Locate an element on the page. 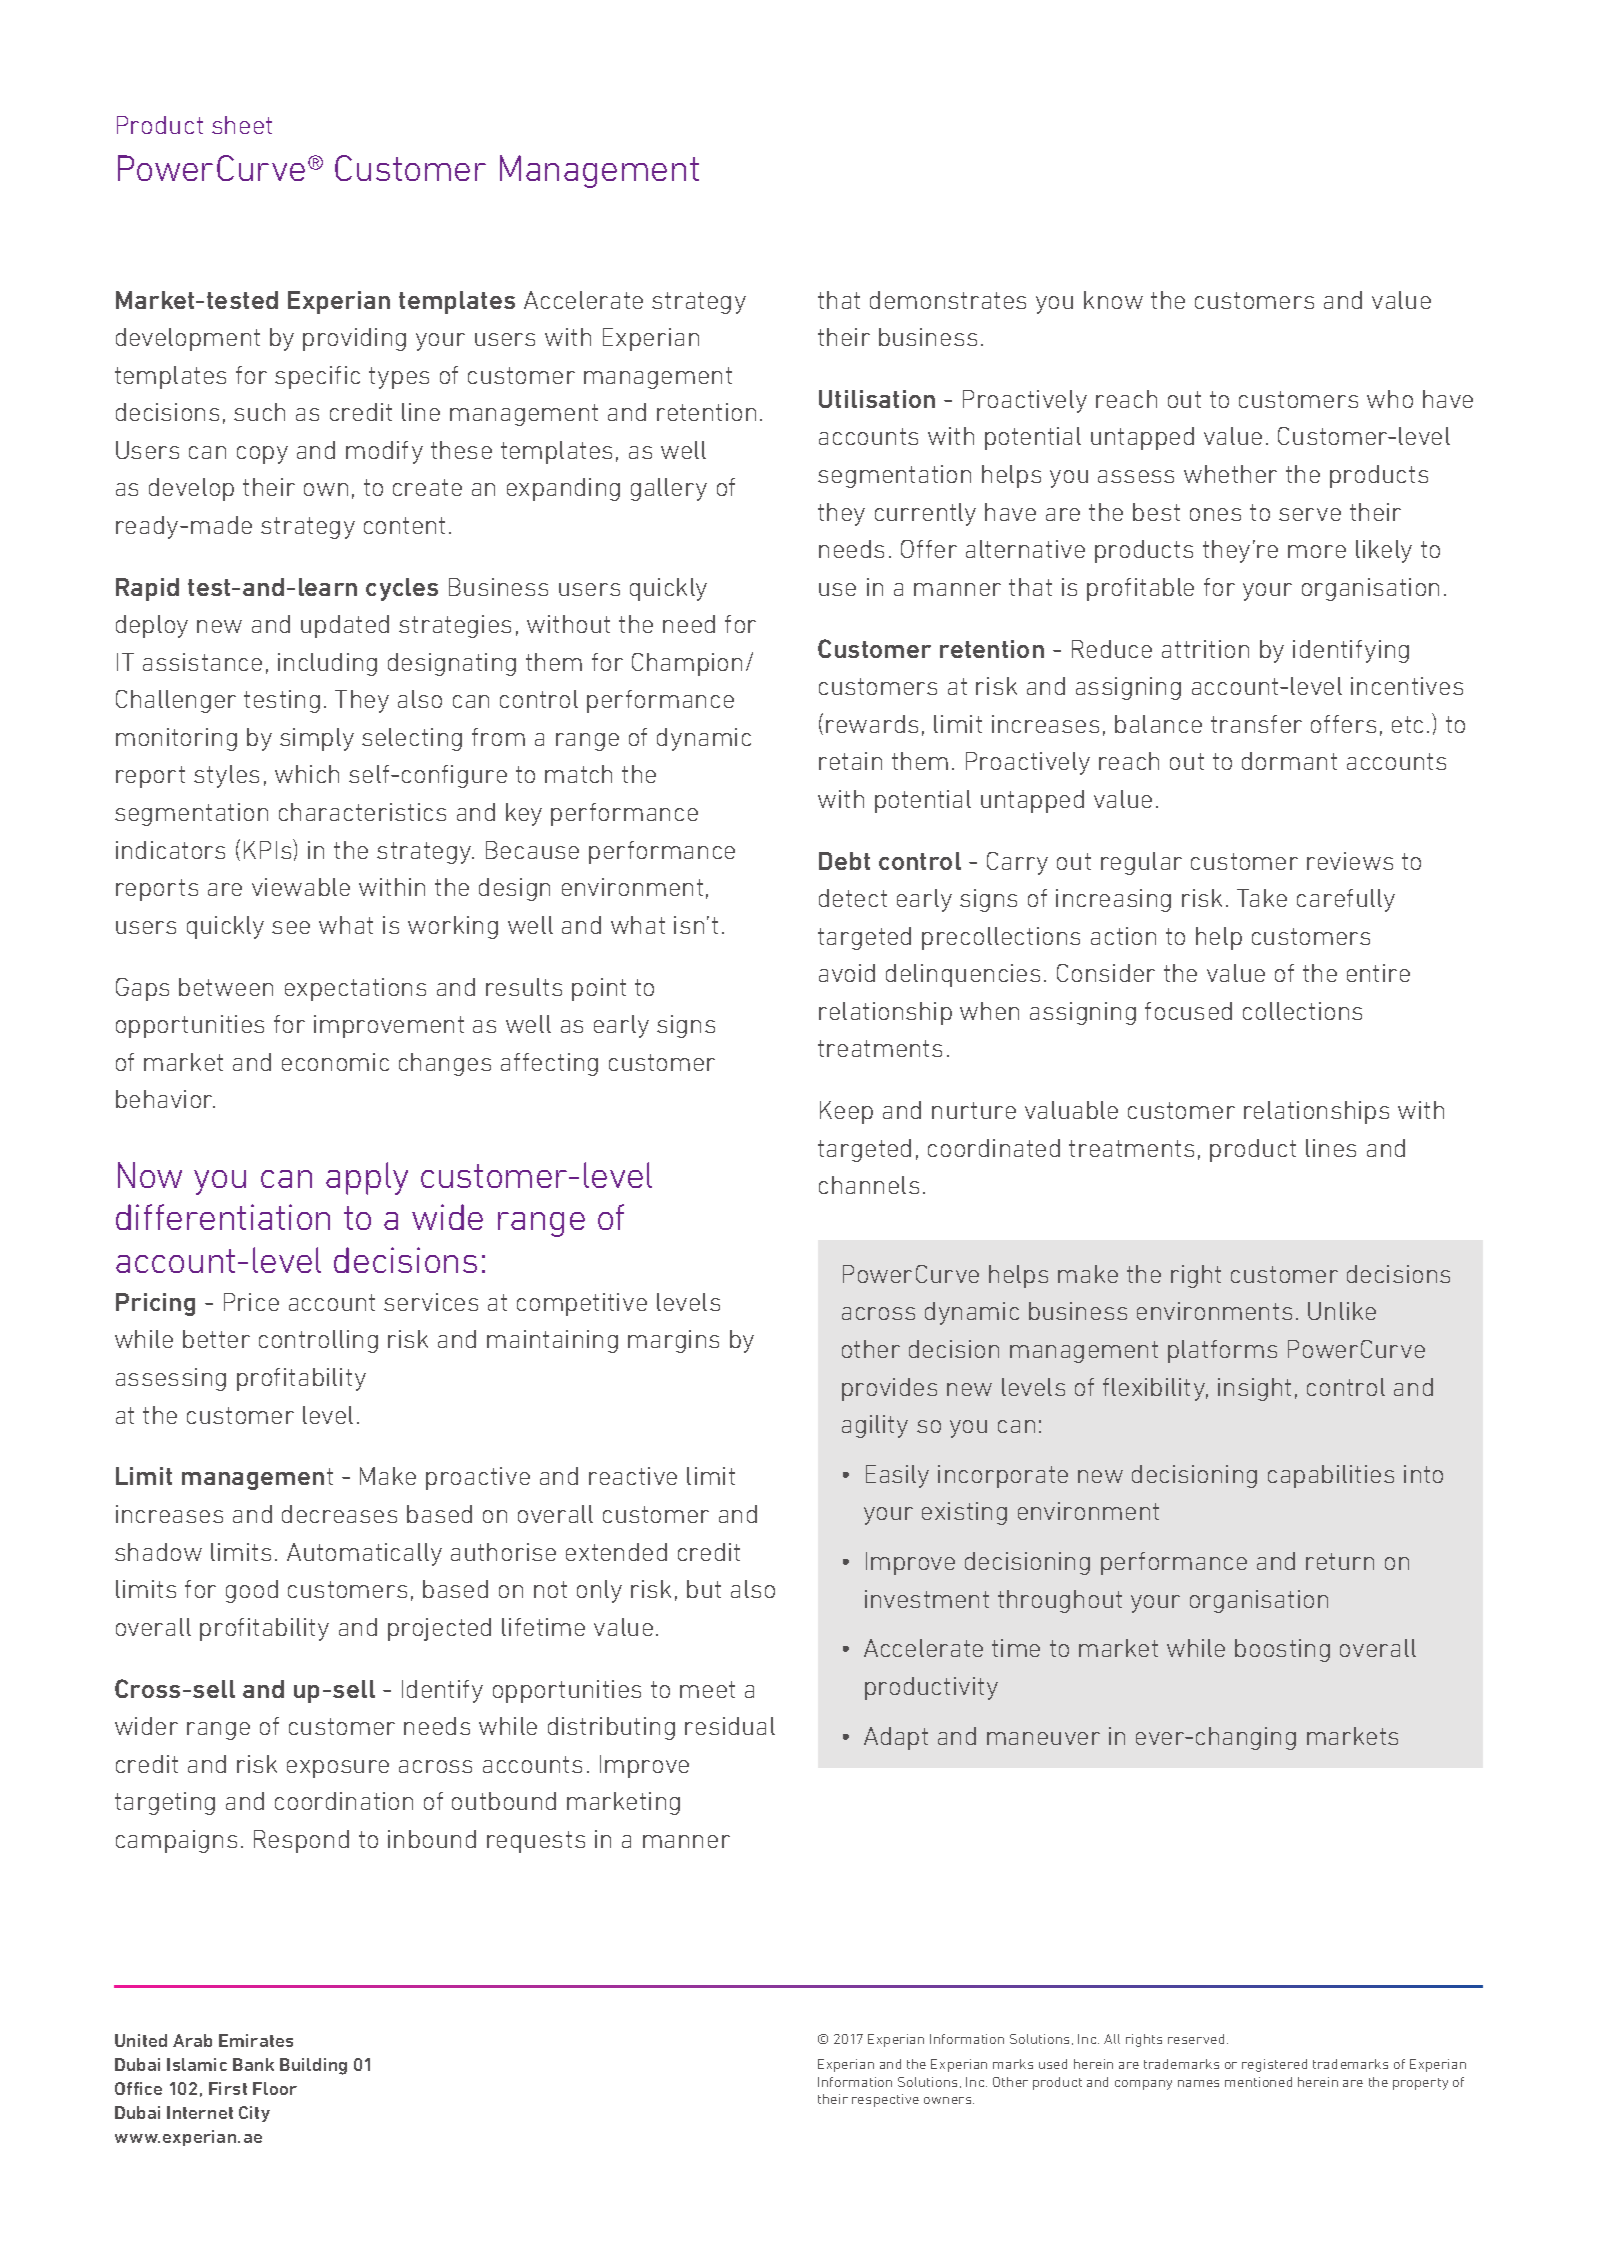  including is located at coordinates (327, 664).
